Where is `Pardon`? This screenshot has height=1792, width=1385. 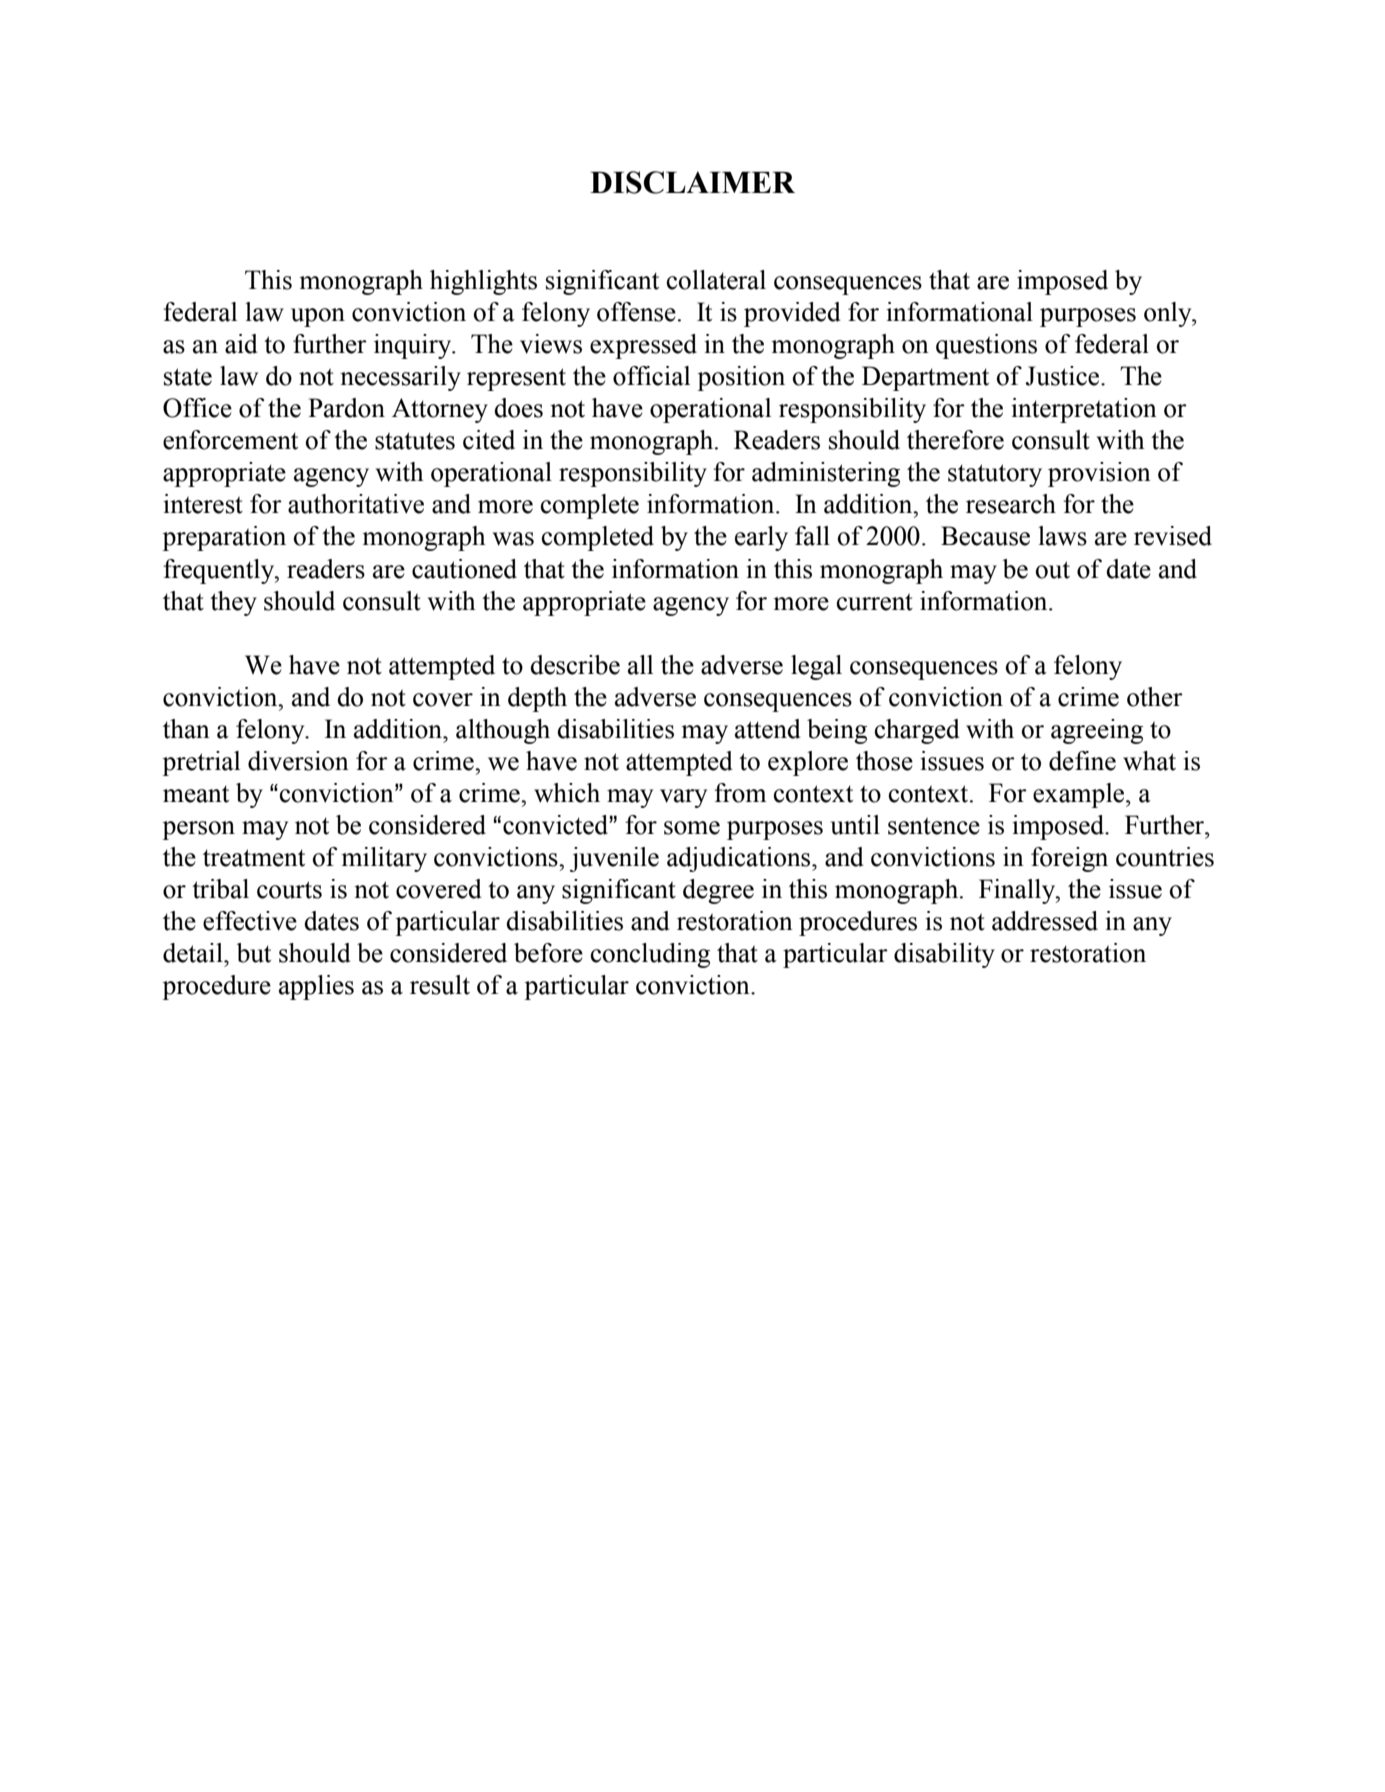 Pardon is located at coordinates (346, 408).
